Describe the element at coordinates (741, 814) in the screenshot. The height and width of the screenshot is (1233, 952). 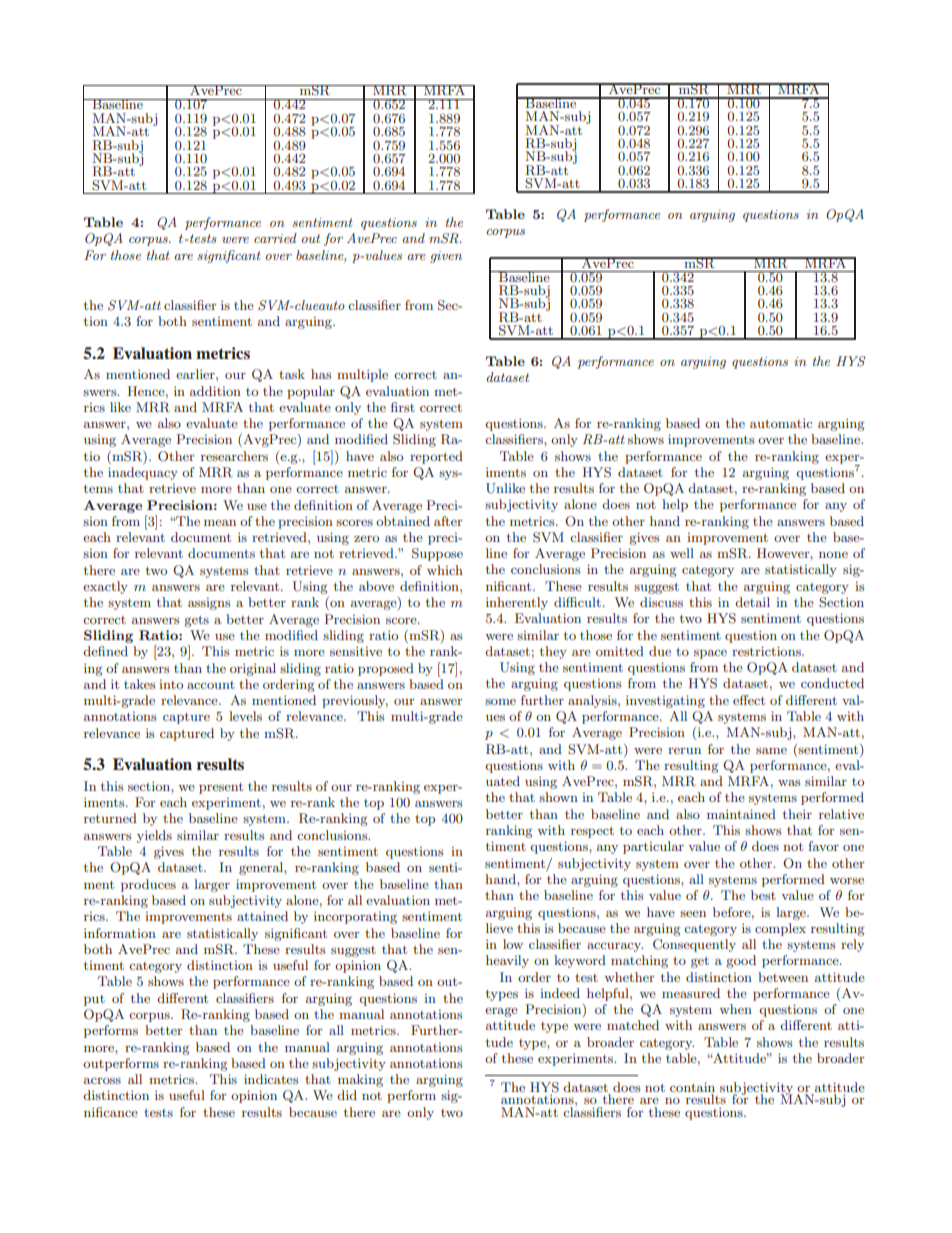
I see `maintained` at that location.
